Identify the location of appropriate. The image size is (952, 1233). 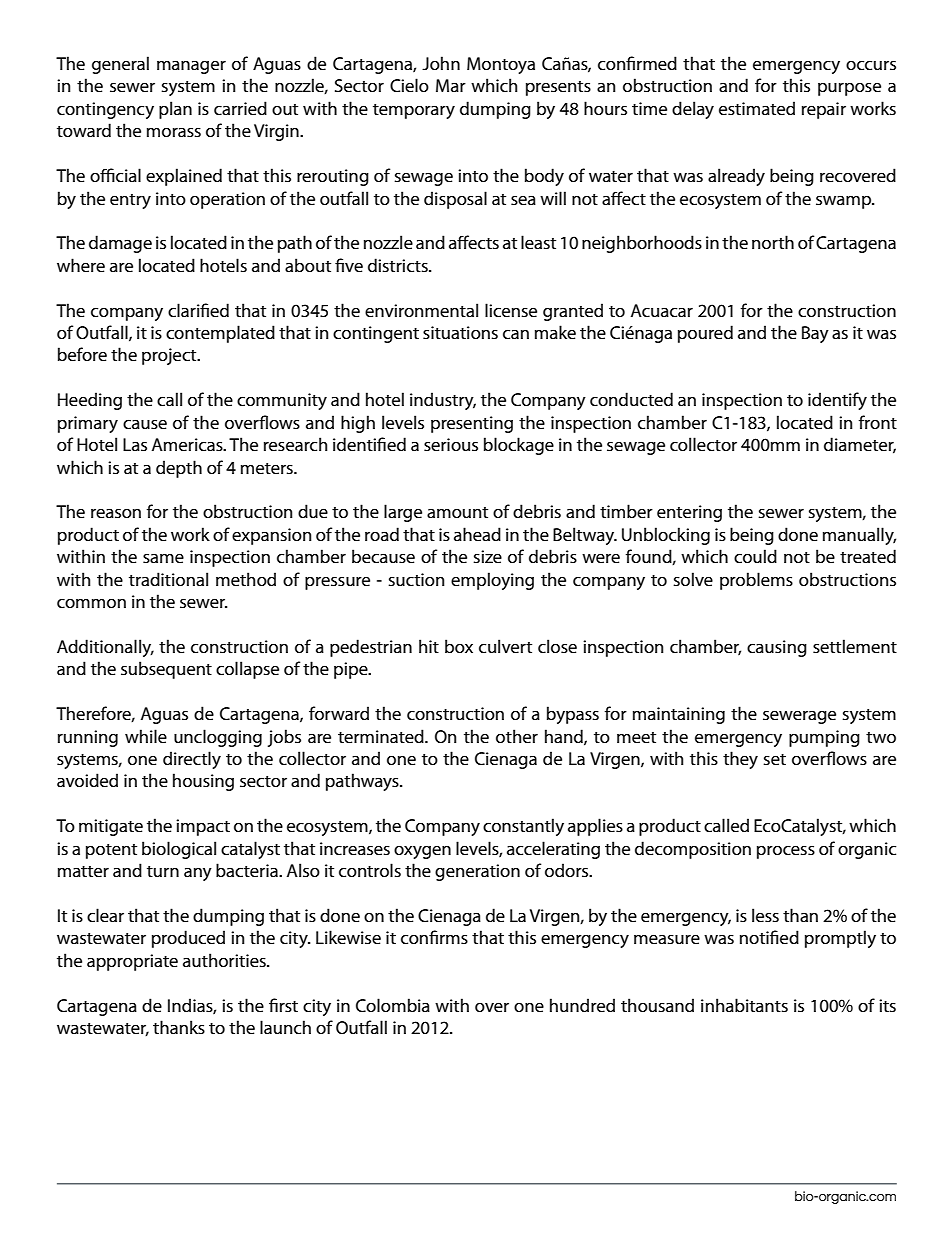
(132, 962).
